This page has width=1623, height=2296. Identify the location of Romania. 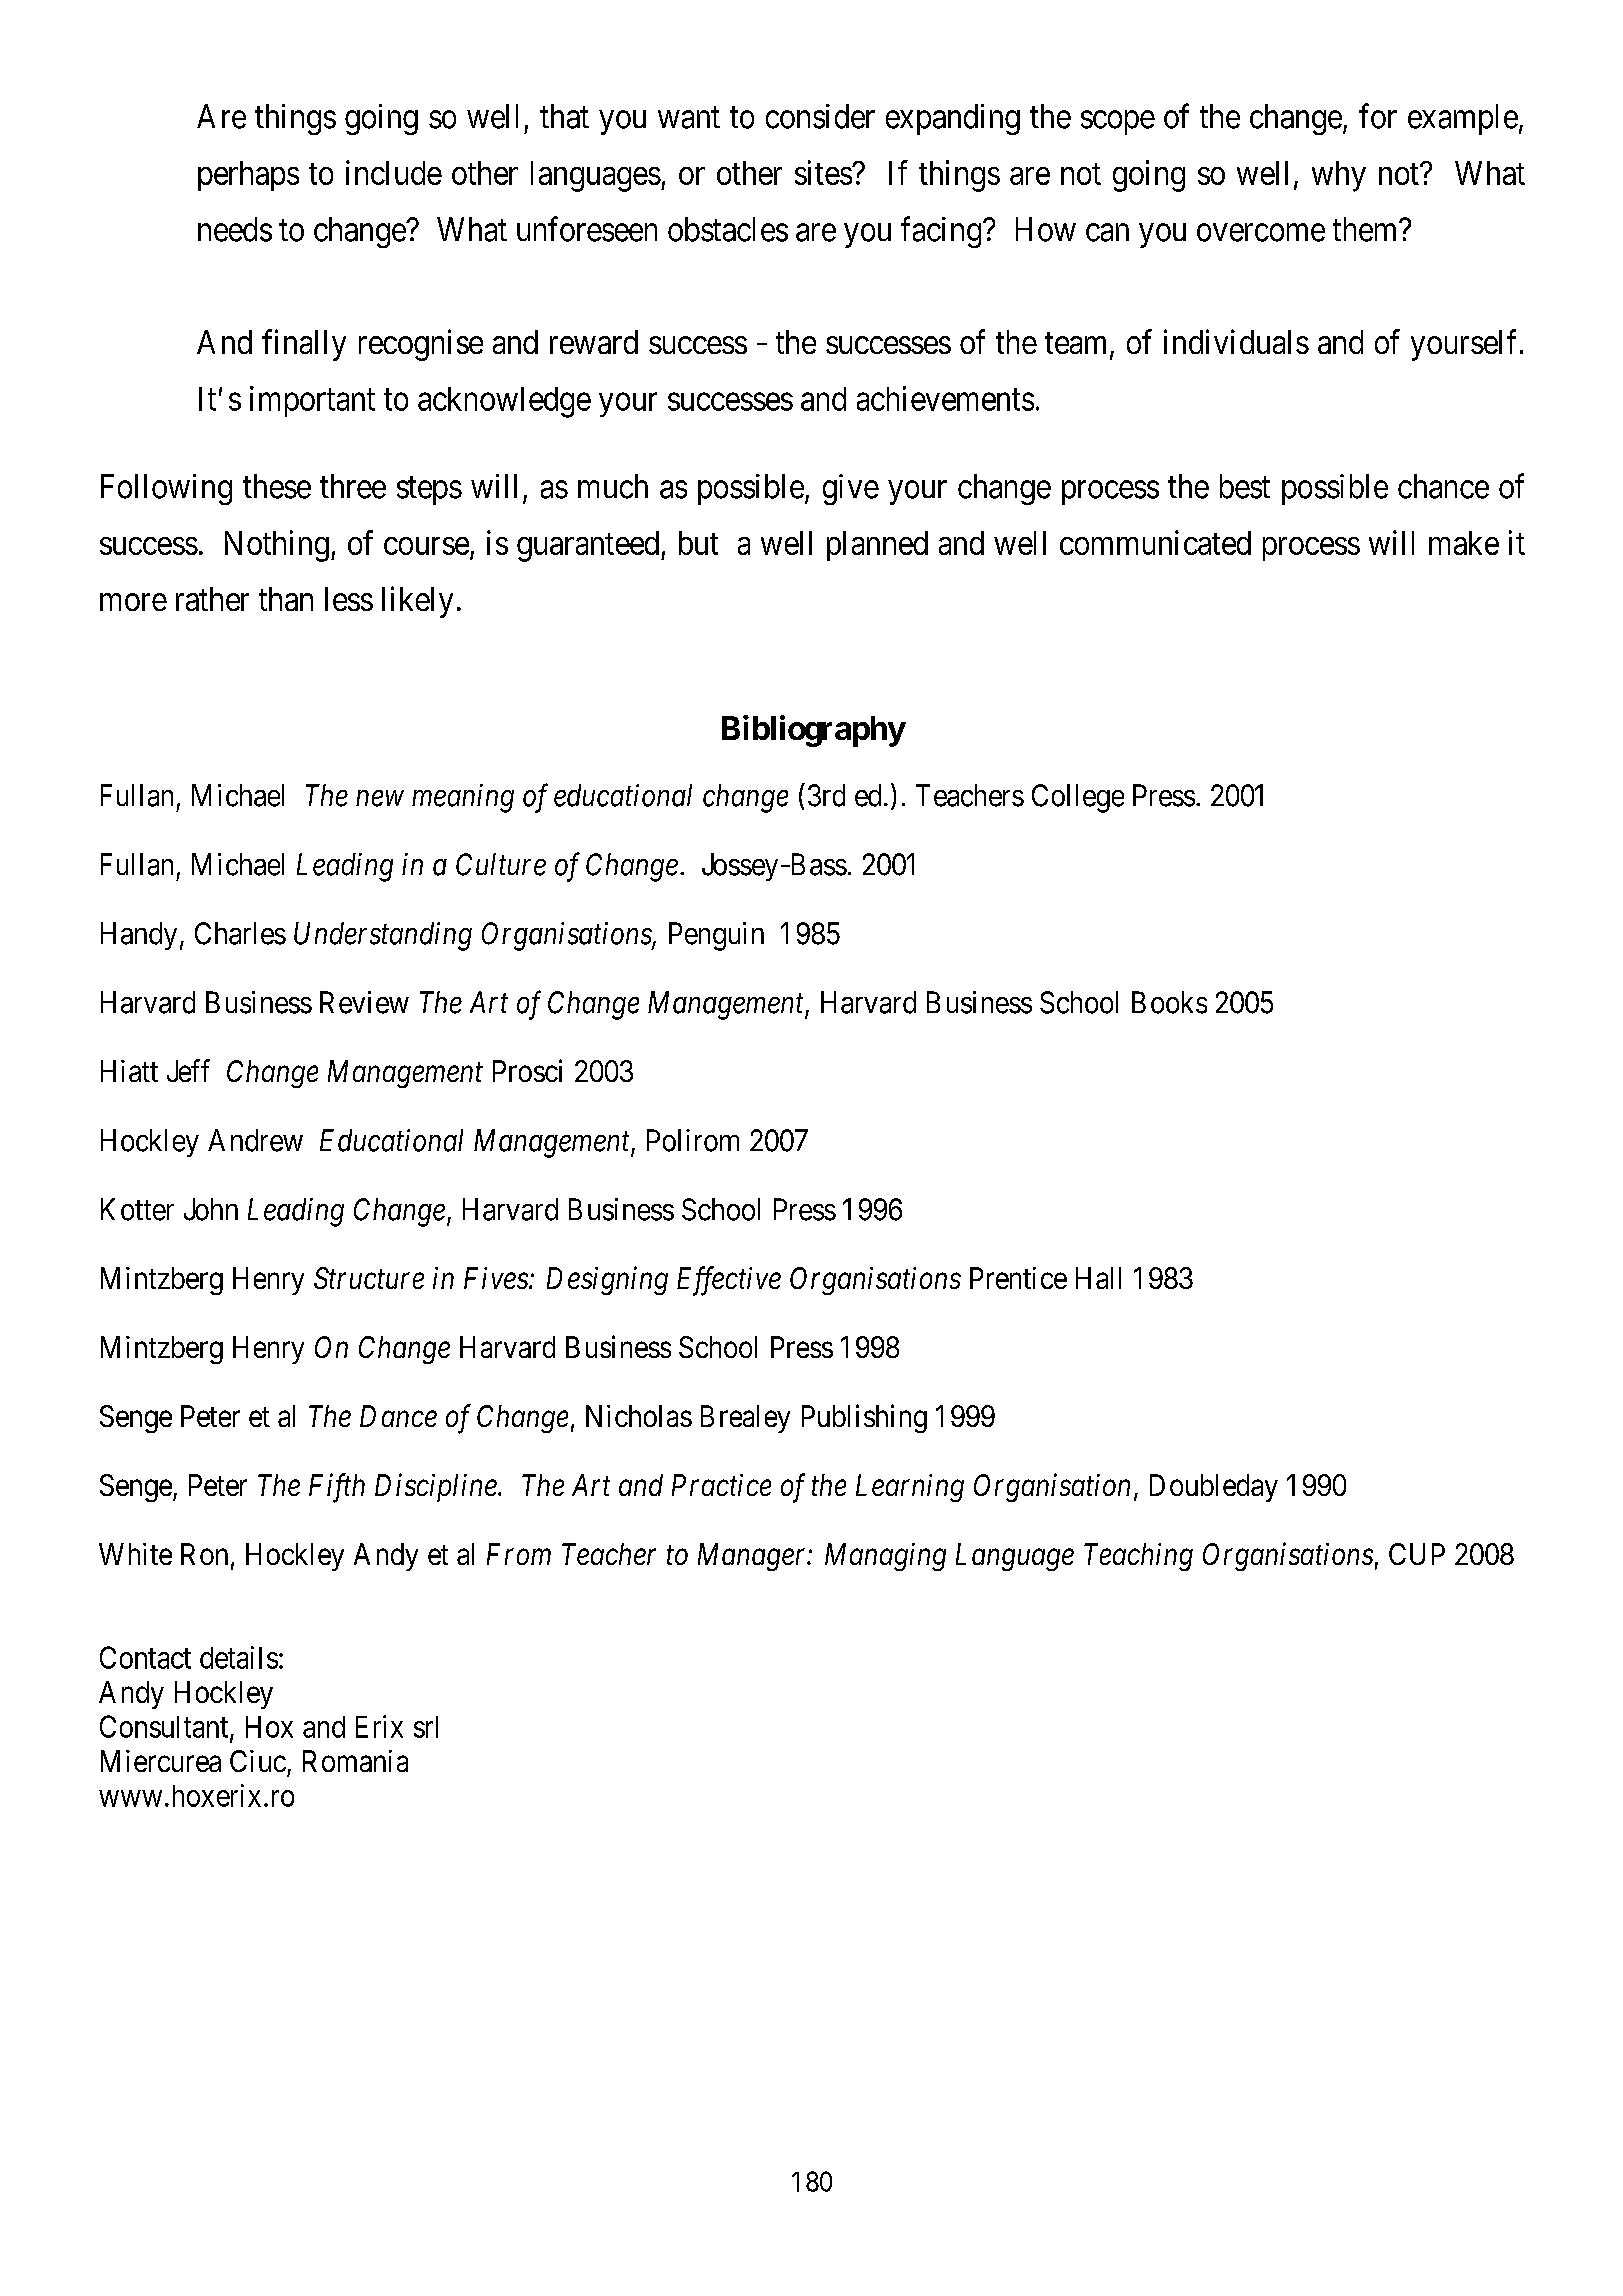
(355, 1761).
